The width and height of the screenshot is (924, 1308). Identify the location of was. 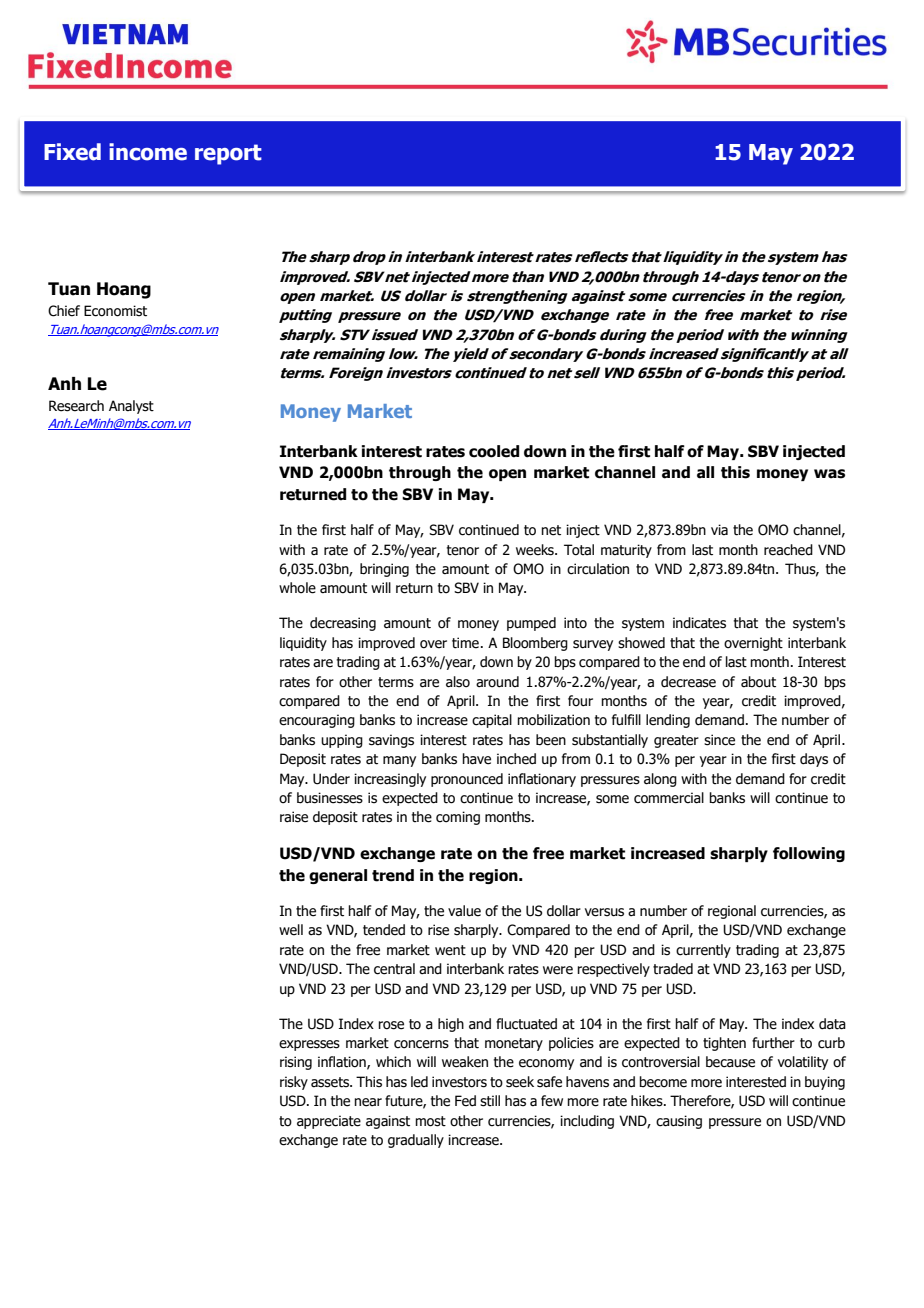
(829, 474).
